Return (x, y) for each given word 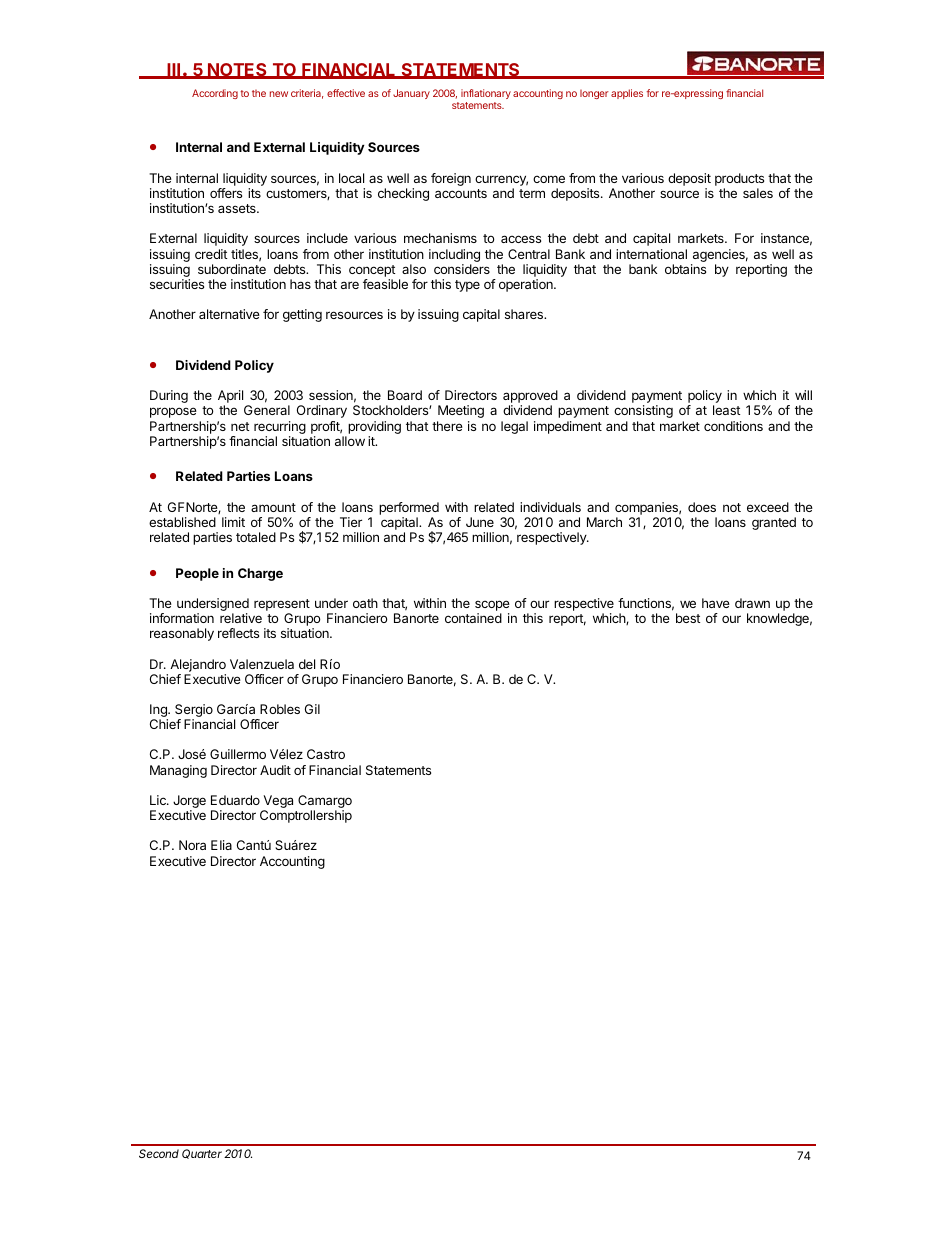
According (215, 94)
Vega (277, 803)
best (688, 618)
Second (159, 1153)
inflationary (486, 94)
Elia (221, 845)
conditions (733, 426)
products (739, 179)
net (240, 426)
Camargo (325, 803)
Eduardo (235, 800)
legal (514, 427)
